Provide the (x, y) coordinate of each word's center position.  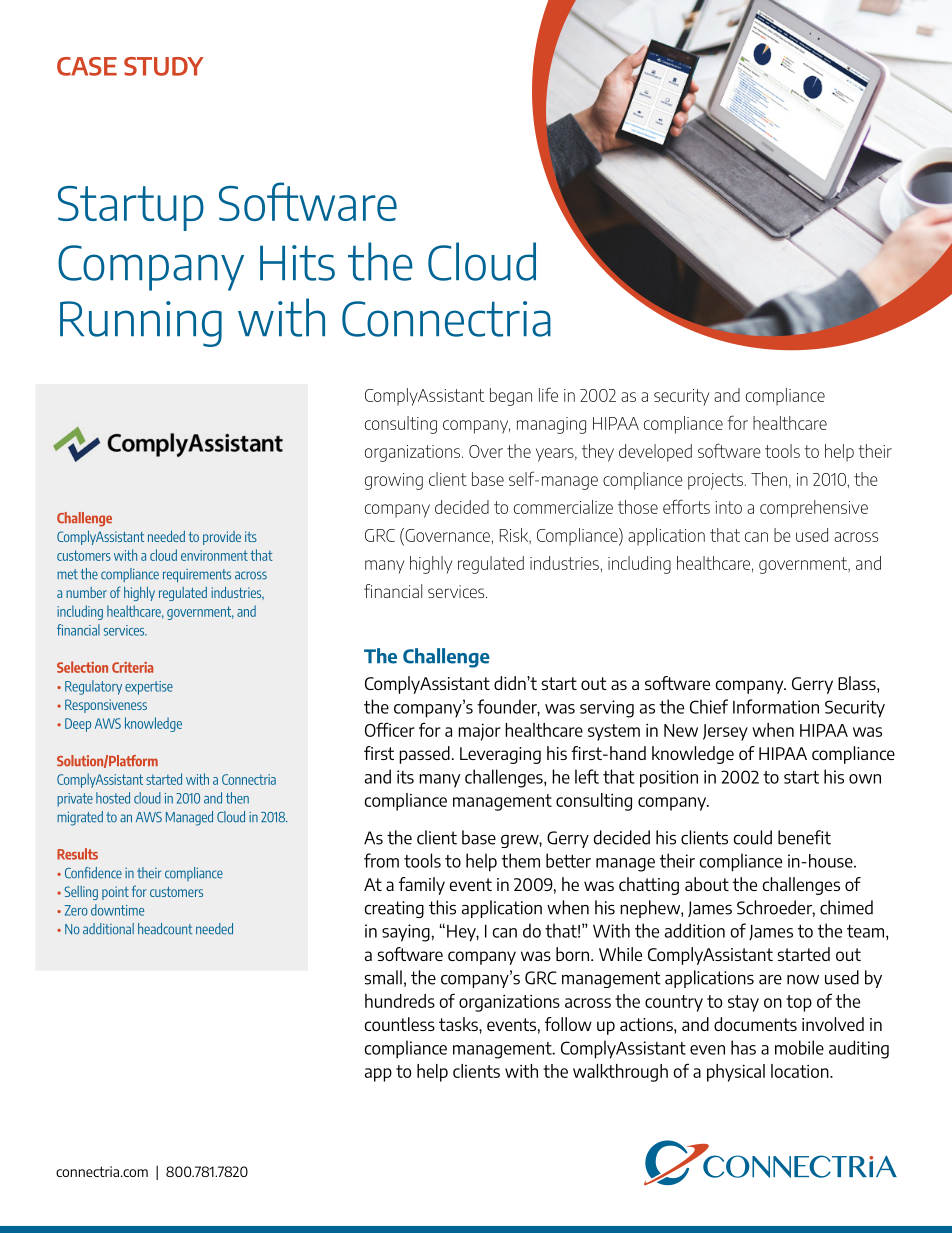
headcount (165, 929)
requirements (197, 576)
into (728, 507)
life (548, 394)
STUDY (164, 66)
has (743, 1047)
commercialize (563, 507)
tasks (459, 1024)
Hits (297, 263)
